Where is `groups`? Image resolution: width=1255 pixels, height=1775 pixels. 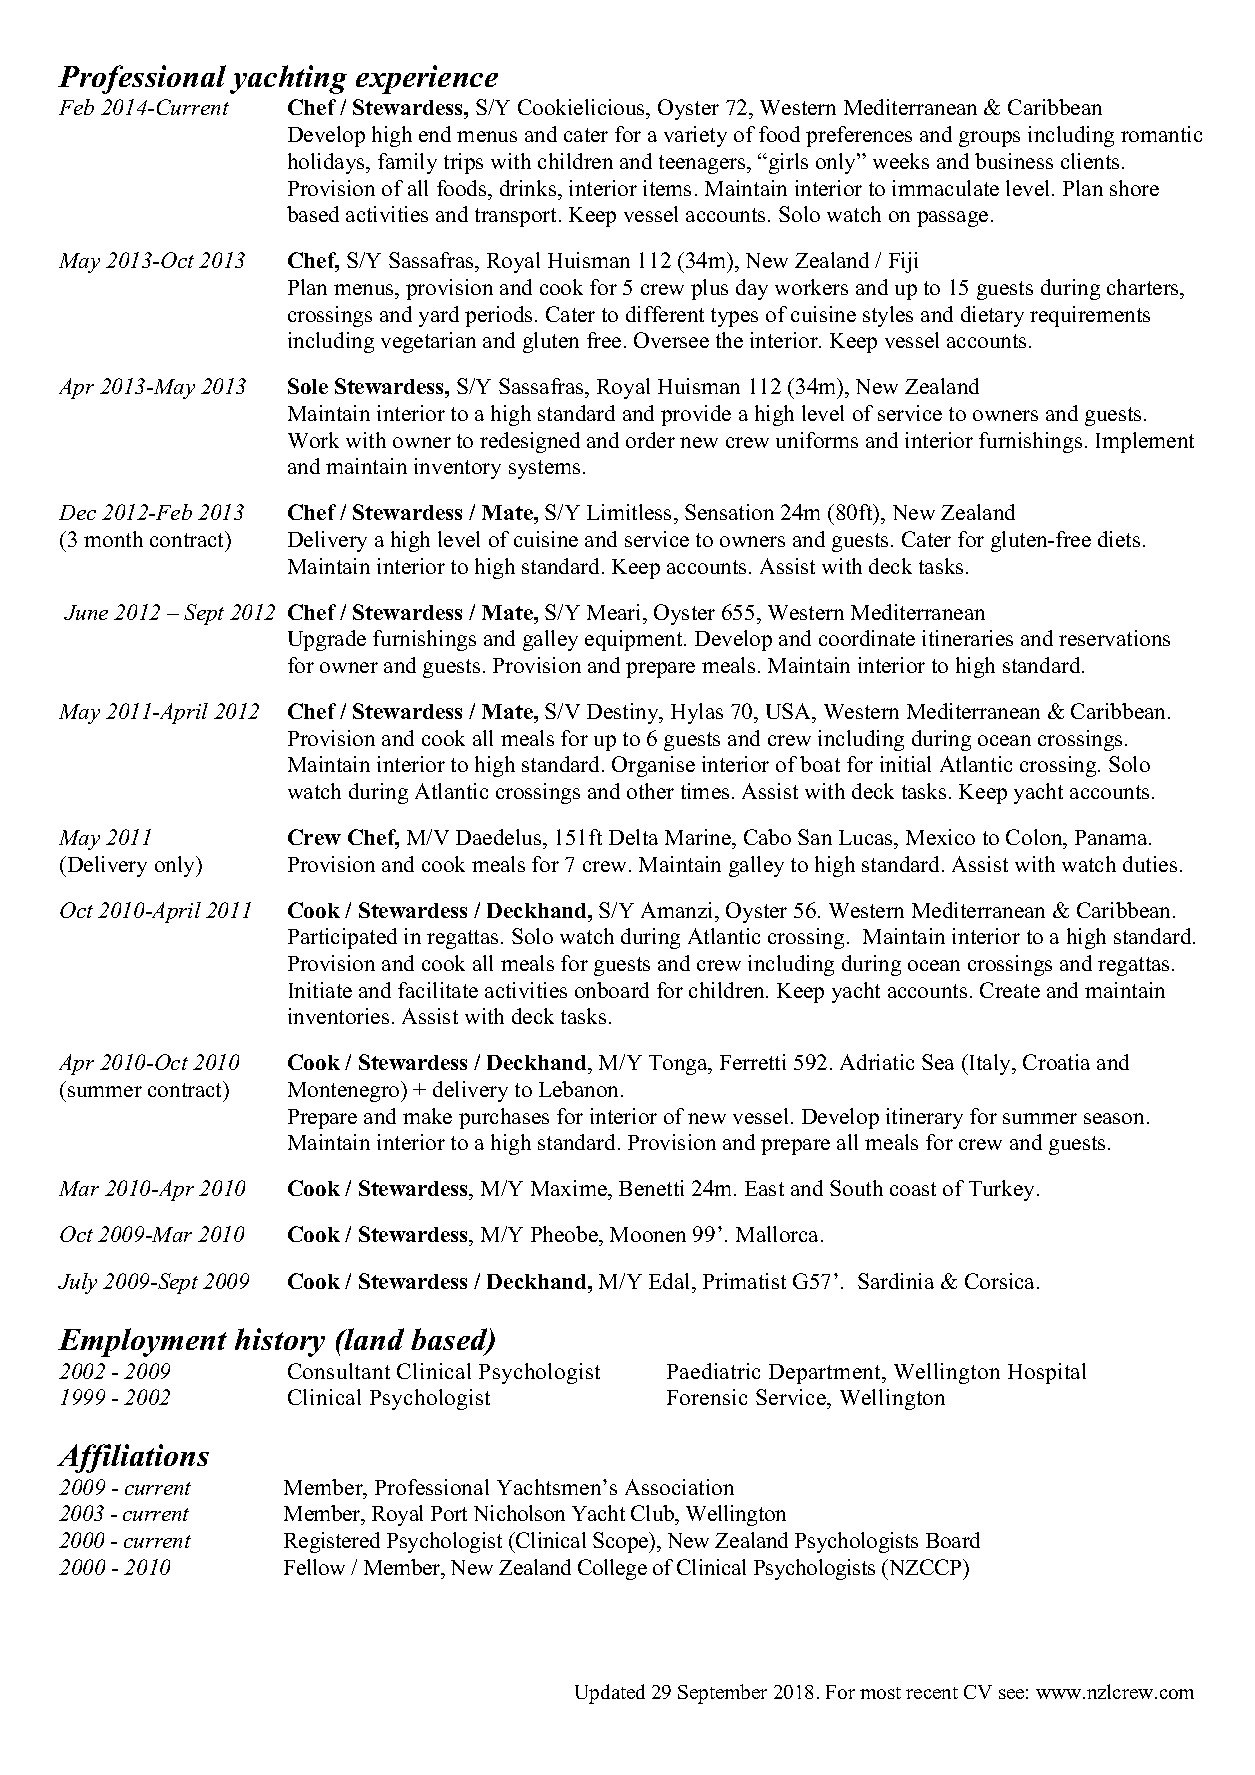
groups is located at coordinates (989, 139).
